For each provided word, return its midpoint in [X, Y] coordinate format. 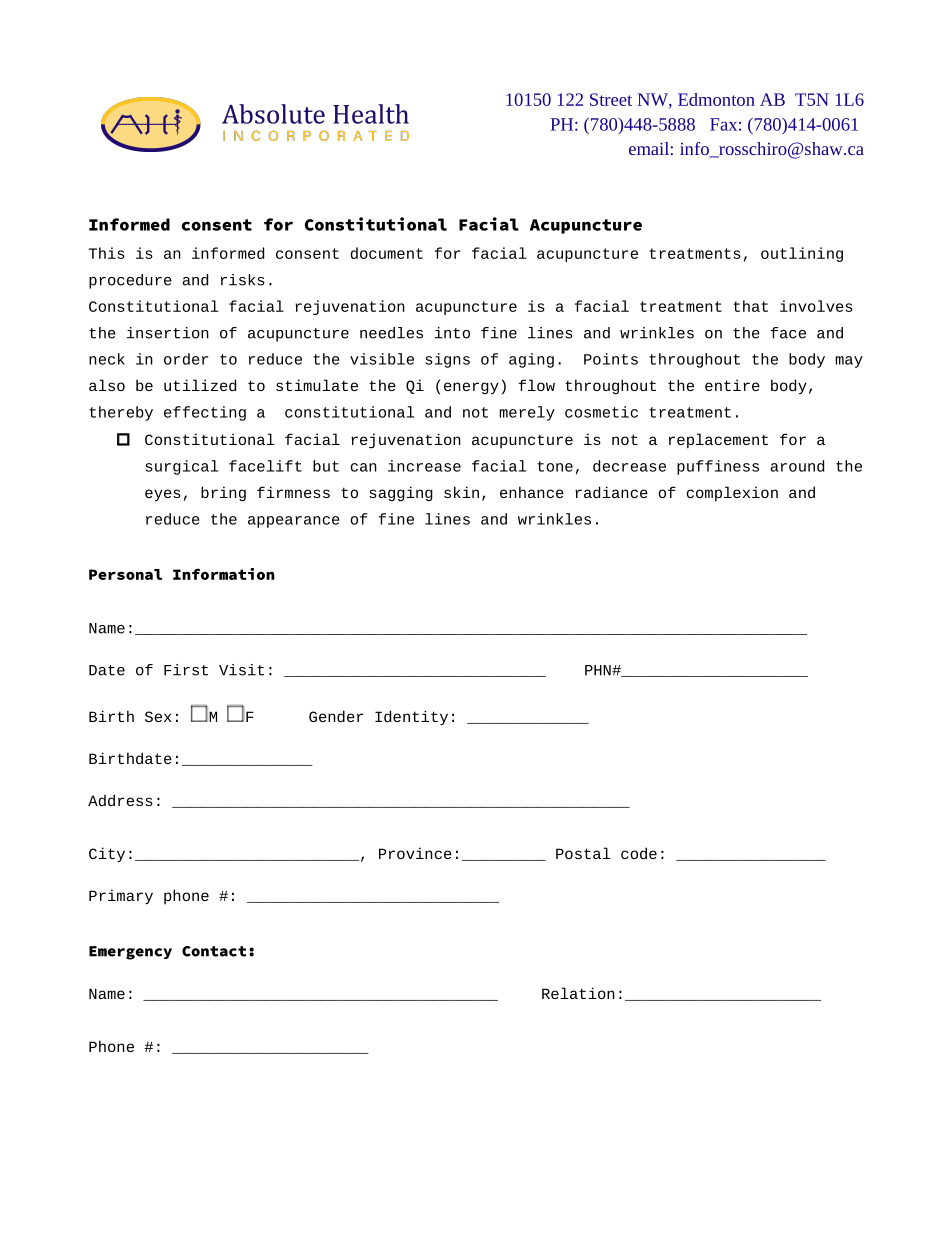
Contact [214, 951]
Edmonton [716, 99]
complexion [732, 494]
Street [611, 99]
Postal [583, 853]
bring [223, 493]
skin [461, 492]
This [107, 253]
